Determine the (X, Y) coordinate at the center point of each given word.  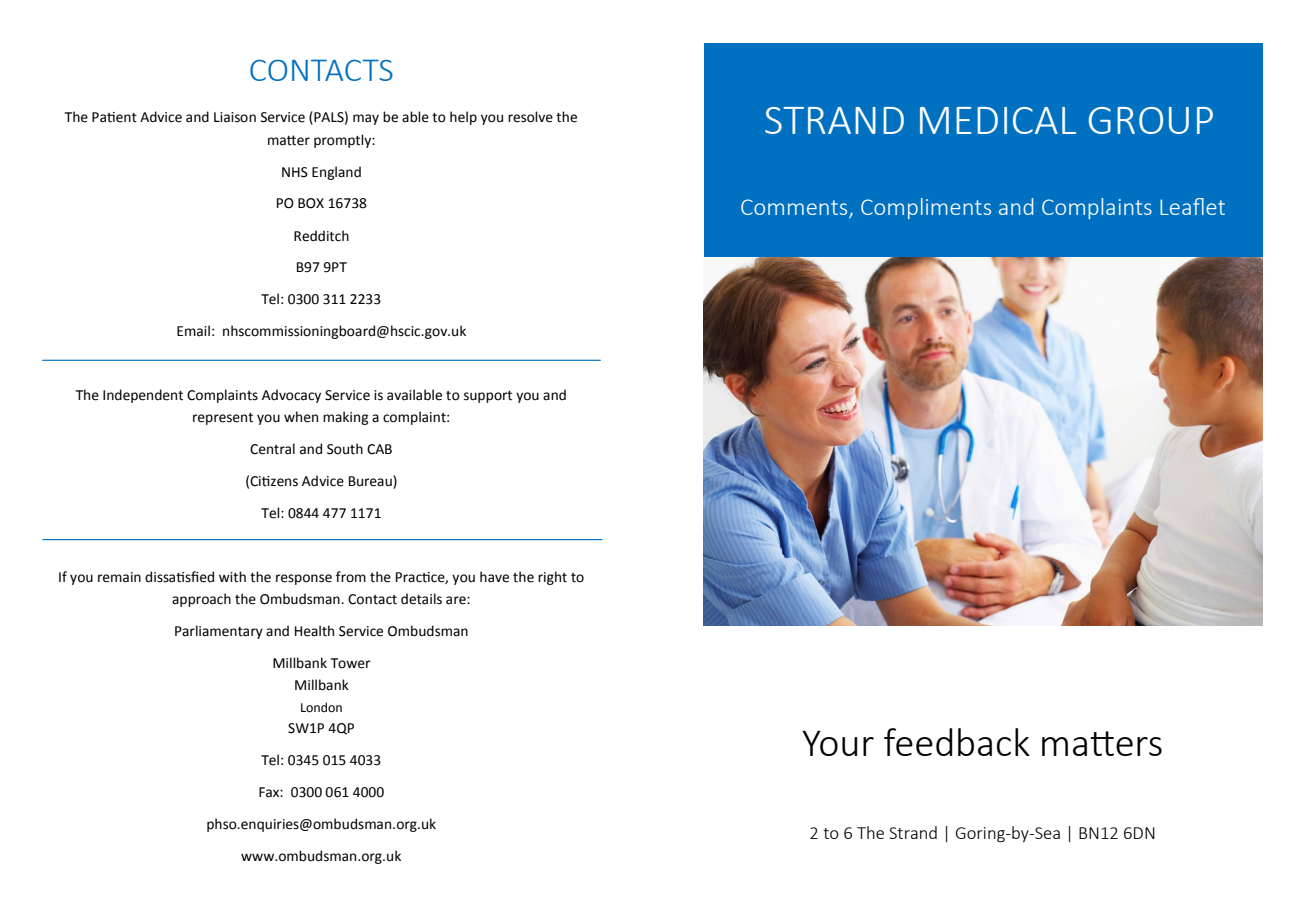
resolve (530, 117)
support (488, 397)
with (232, 577)
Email (193, 331)
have (494, 577)
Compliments (926, 208)
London (321, 707)
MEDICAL (998, 120)
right (552, 578)
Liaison (235, 117)
